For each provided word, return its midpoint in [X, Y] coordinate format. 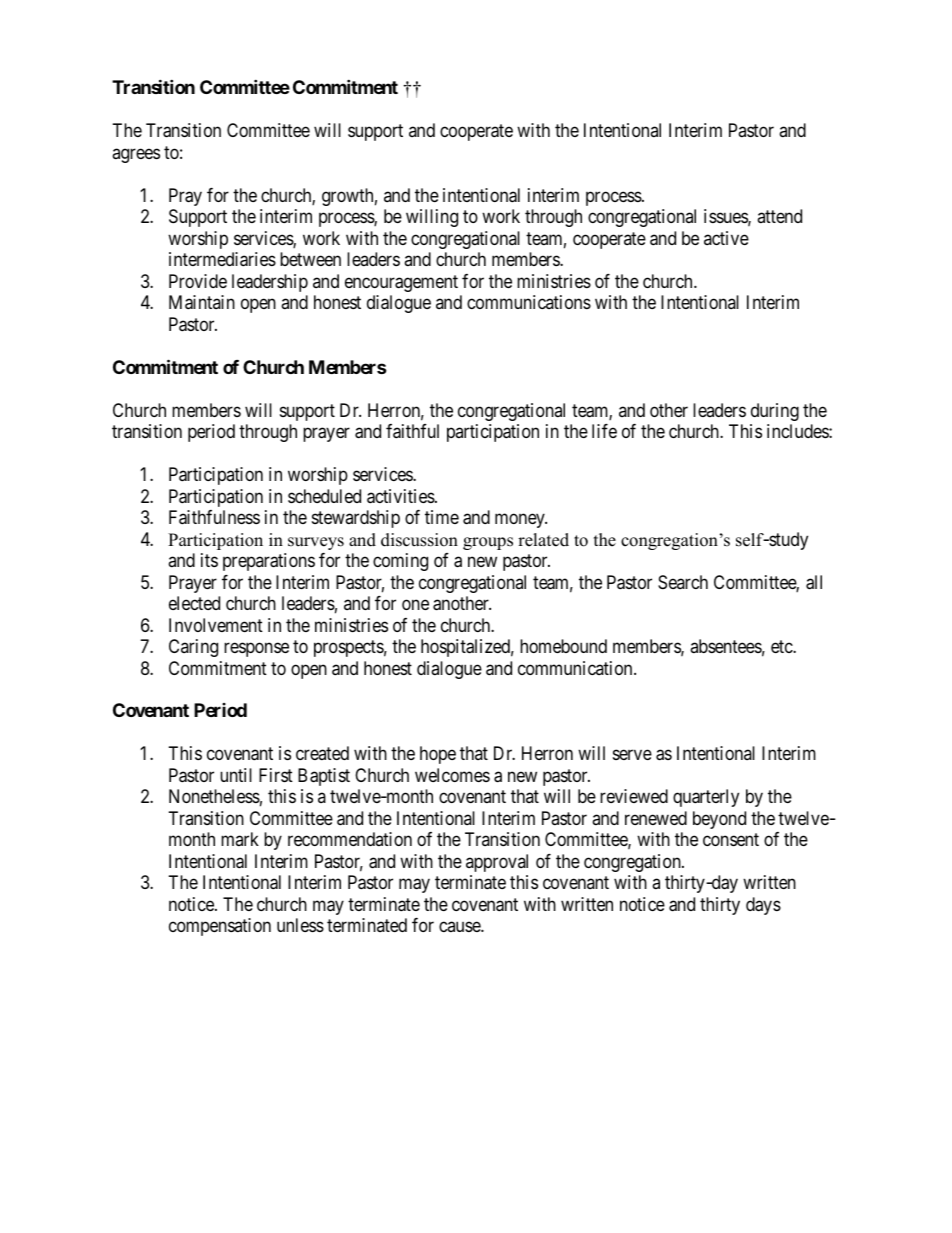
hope [438, 755]
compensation [220, 927]
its [209, 560]
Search [683, 582]
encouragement [401, 283]
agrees [136, 155]
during [775, 412]
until [236, 775]
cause [460, 927]
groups [488, 543]
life [604, 431]
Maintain [202, 302]
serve [632, 755]
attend [779, 216]
